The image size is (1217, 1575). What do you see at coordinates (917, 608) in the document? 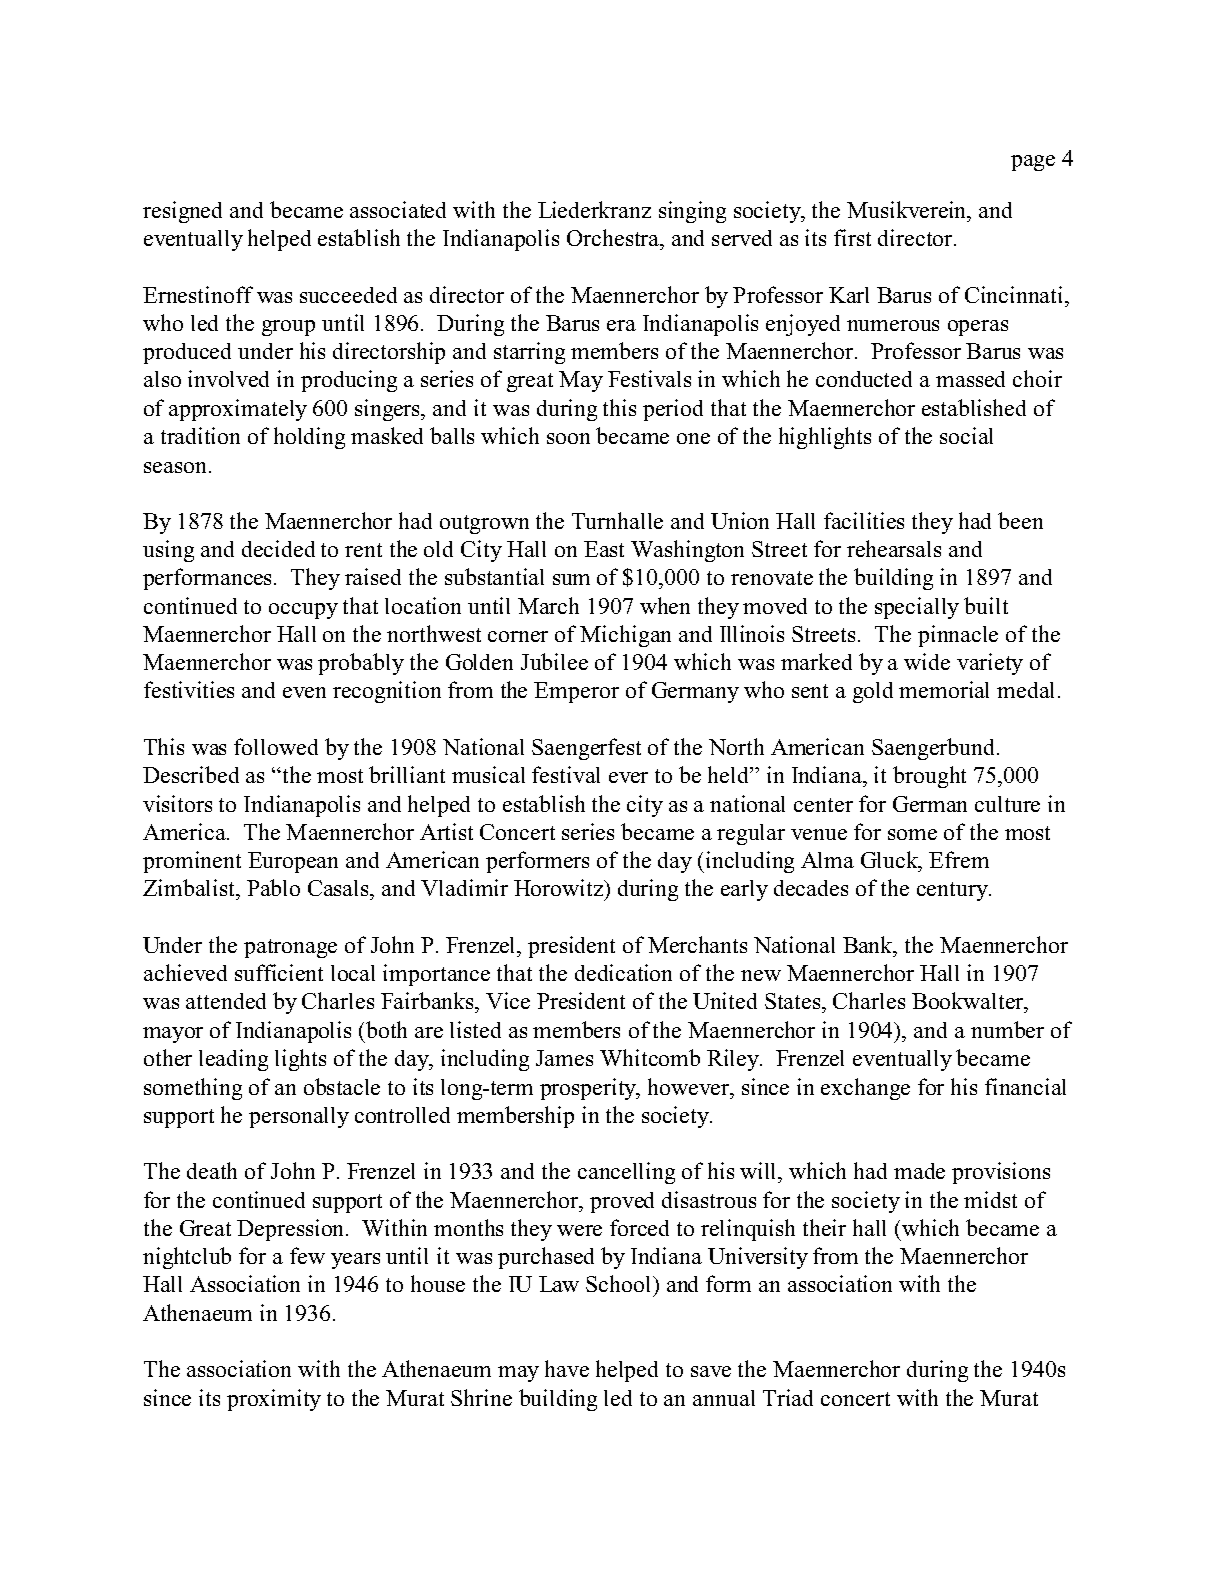
I see `specially` at bounding box center [917, 608].
